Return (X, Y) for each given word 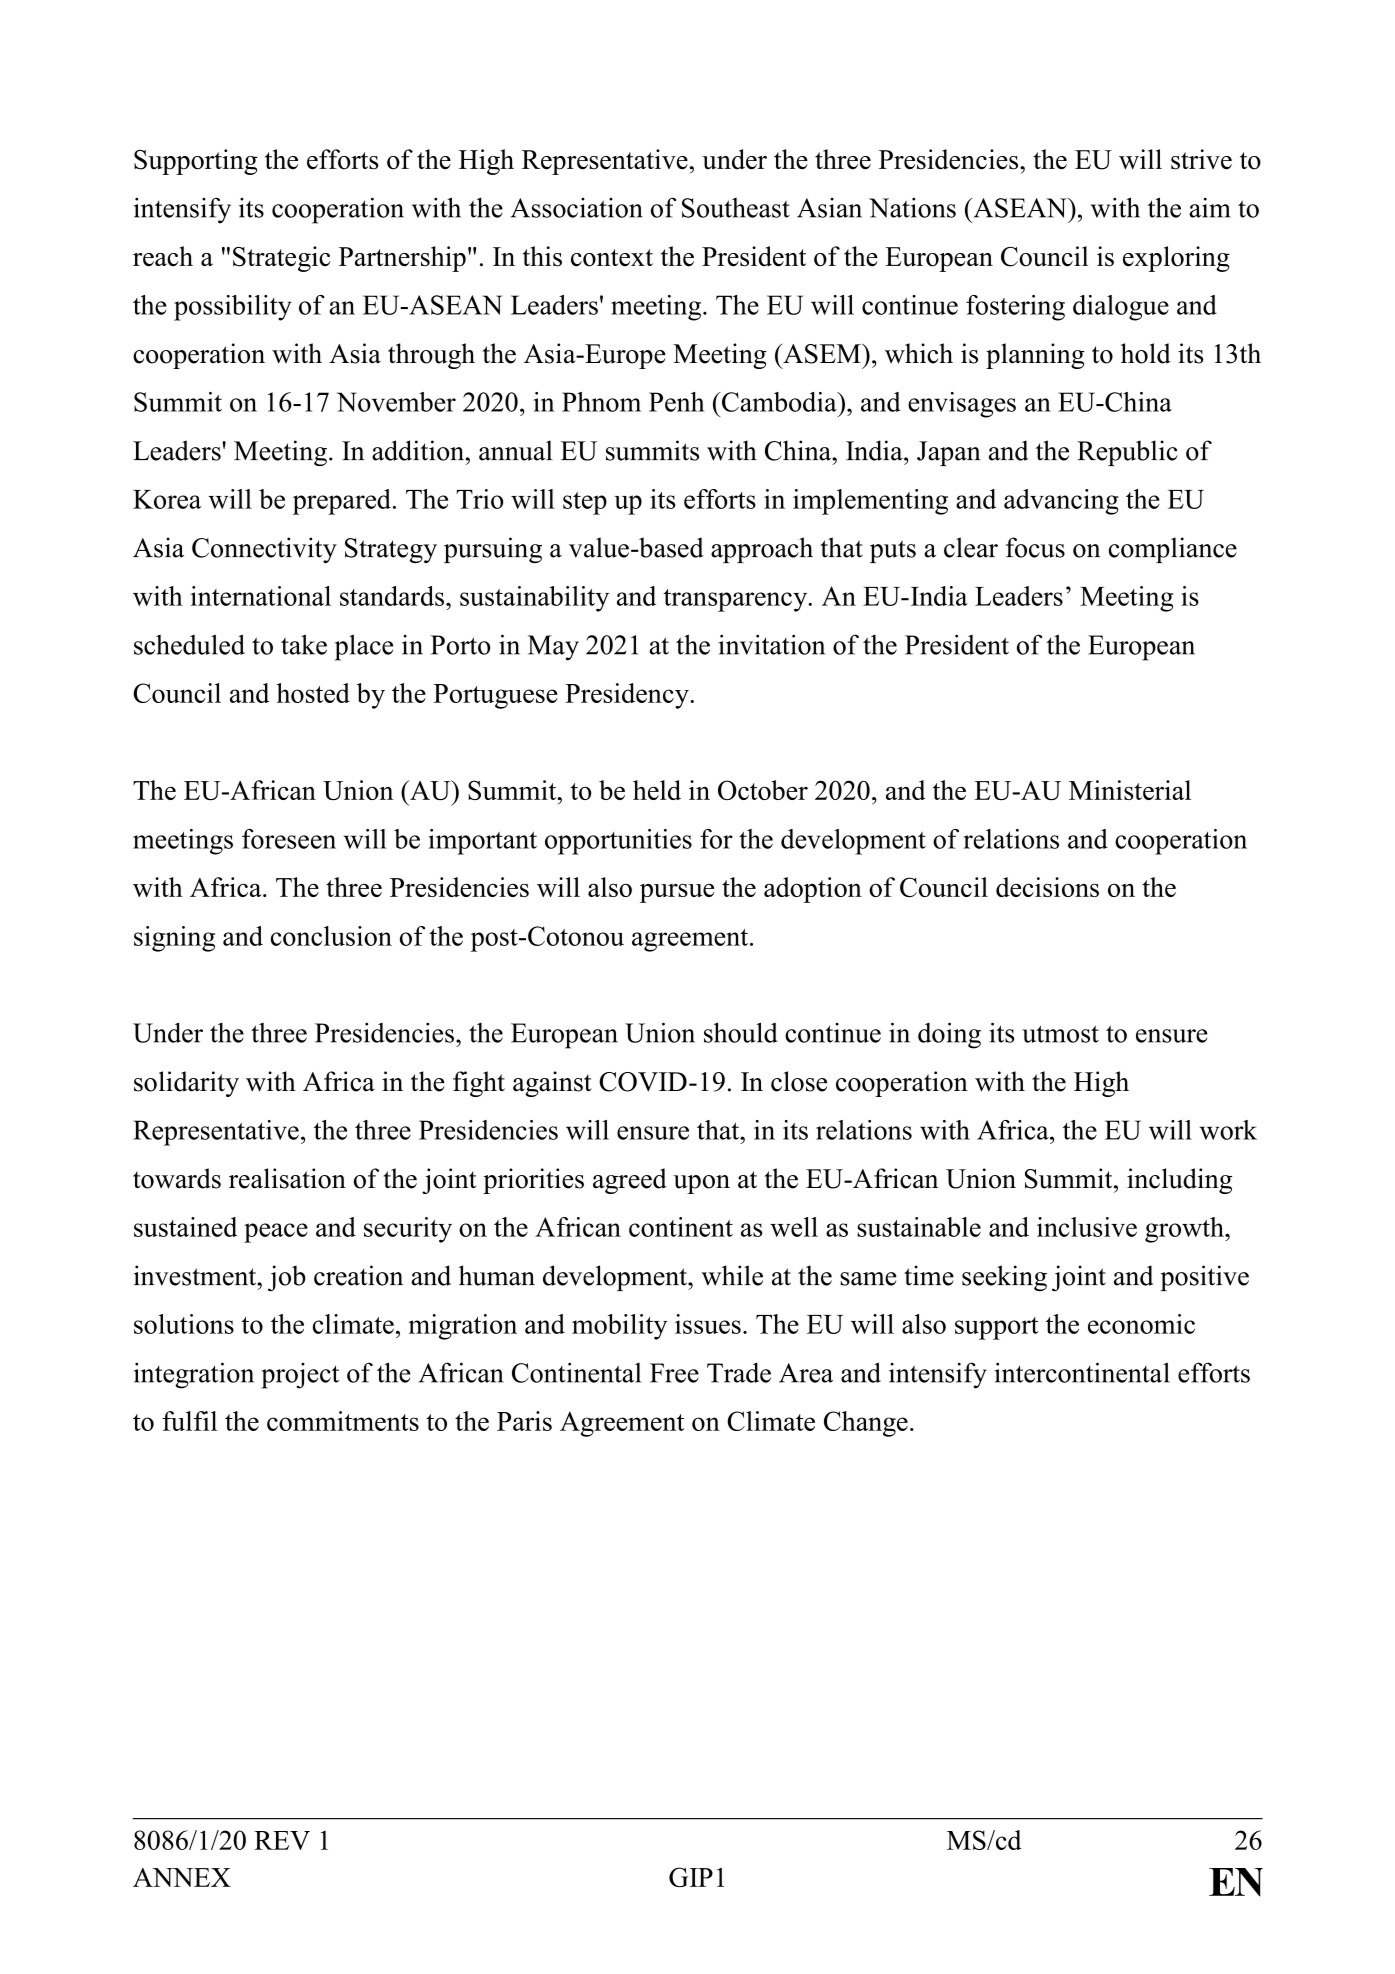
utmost (1060, 1034)
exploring (1176, 259)
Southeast (736, 208)
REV (282, 1840)
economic (1141, 1324)
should (741, 1032)
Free (674, 1373)
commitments (343, 1421)
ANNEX (182, 1877)
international (261, 596)
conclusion (331, 936)
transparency (736, 600)
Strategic (282, 259)
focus (1035, 547)
